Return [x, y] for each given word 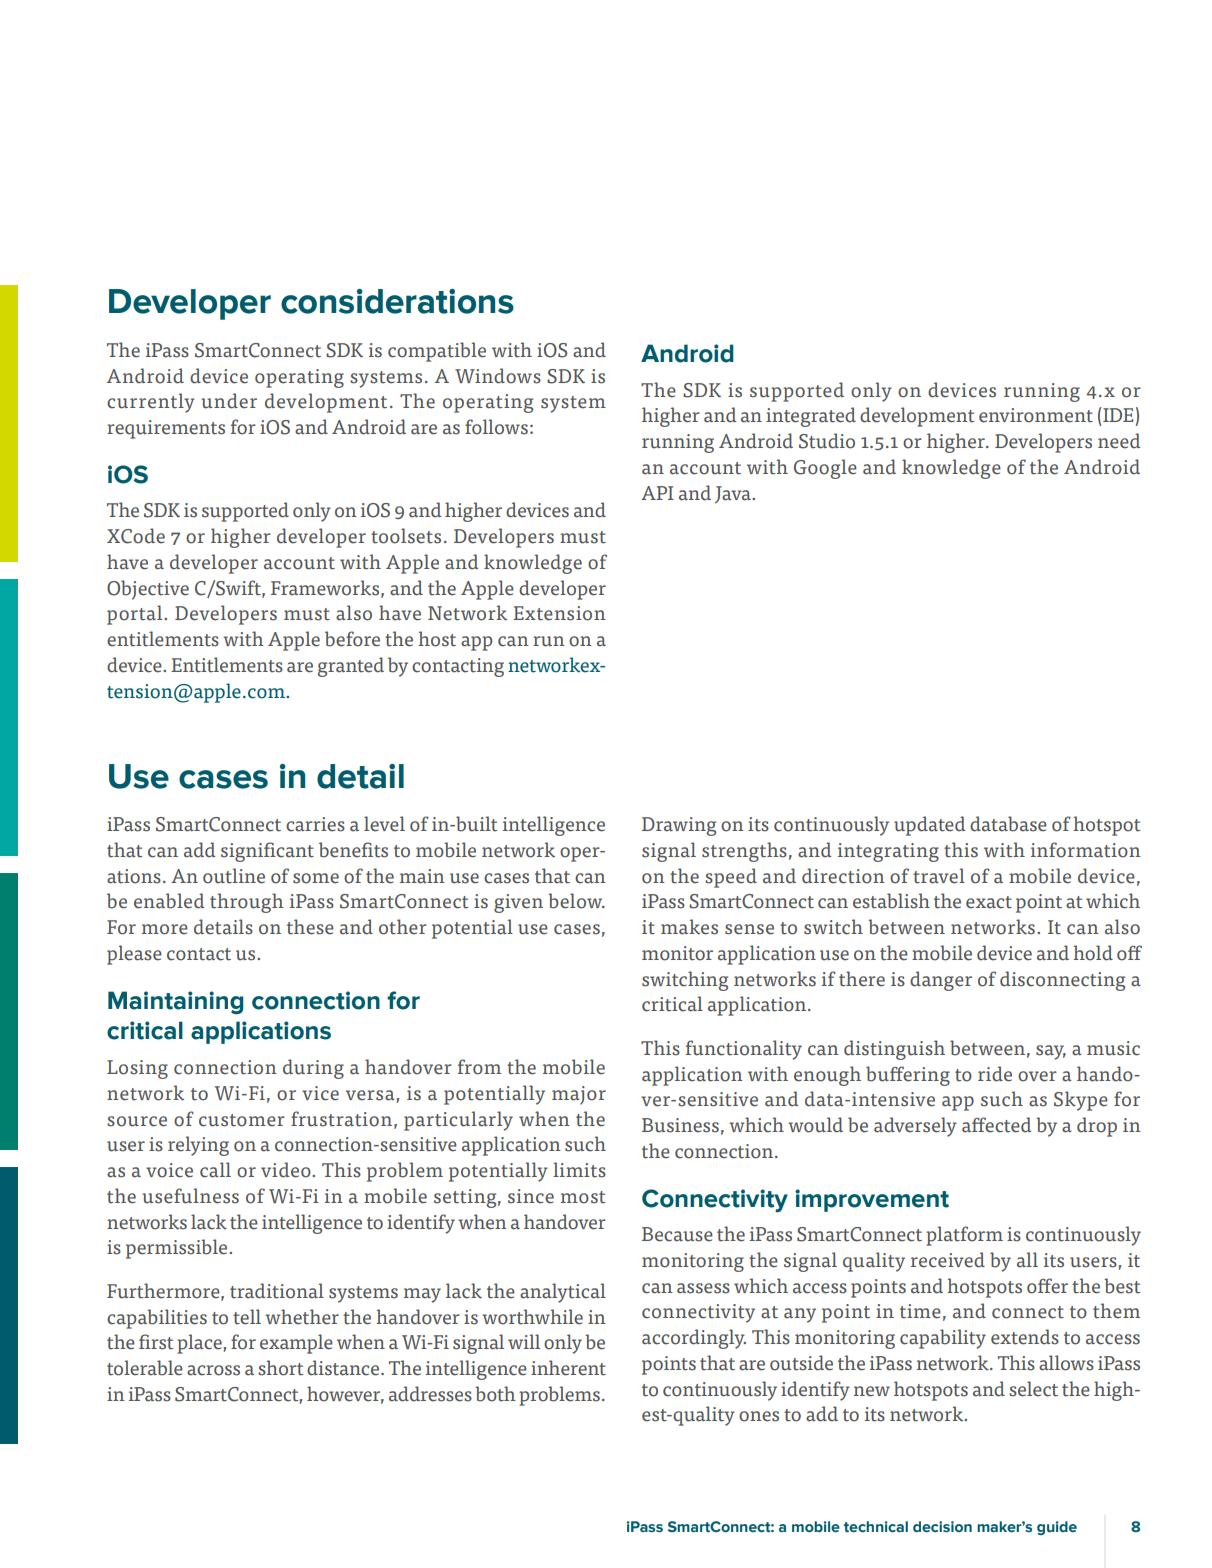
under [229, 401]
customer [242, 1120]
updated [929, 826]
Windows [498, 376]
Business [680, 1125]
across [213, 1370]
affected [996, 1125]
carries [315, 824]
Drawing [679, 826]
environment [1036, 415]
